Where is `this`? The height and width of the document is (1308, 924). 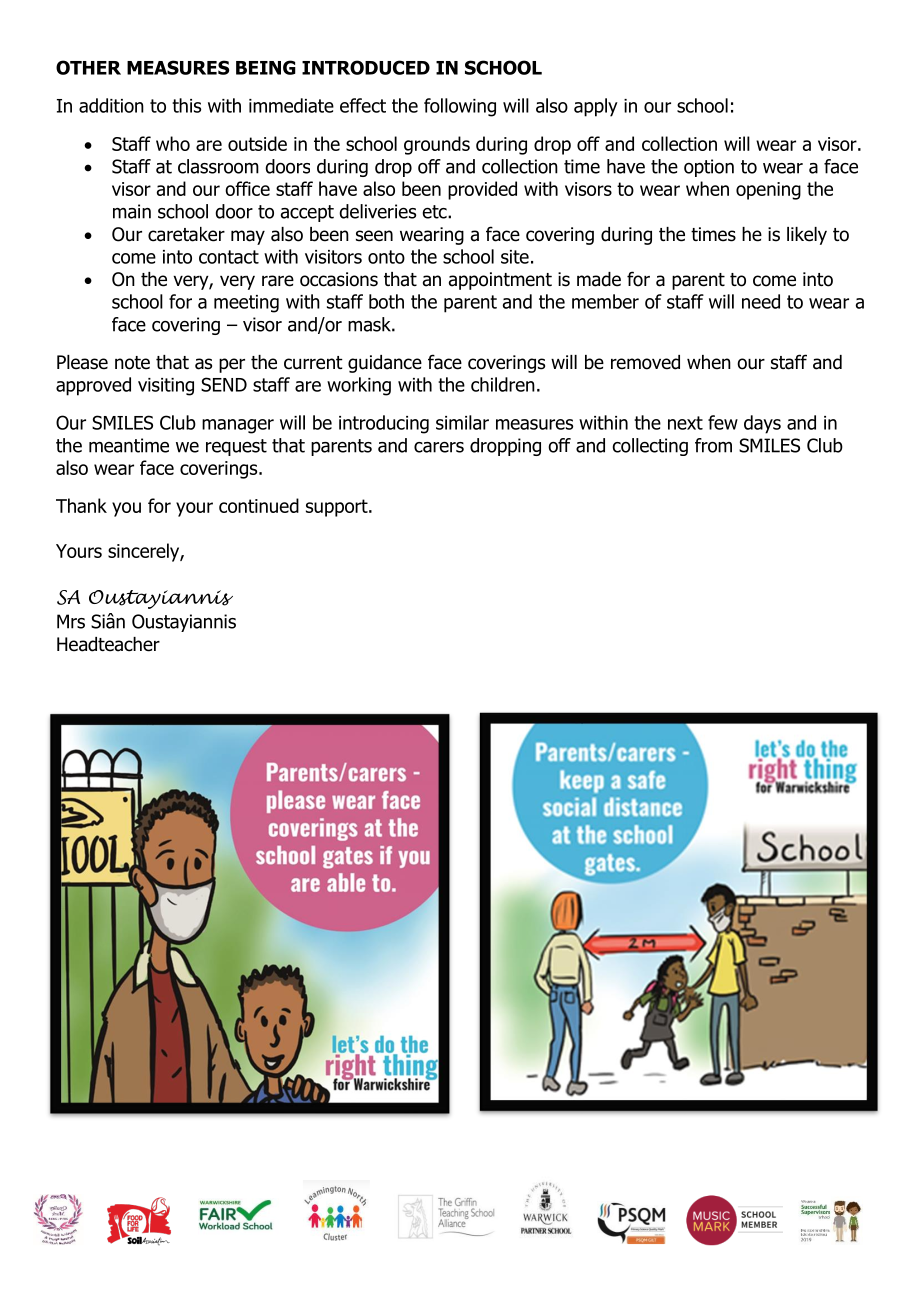 this is located at coordinates (186, 105).
